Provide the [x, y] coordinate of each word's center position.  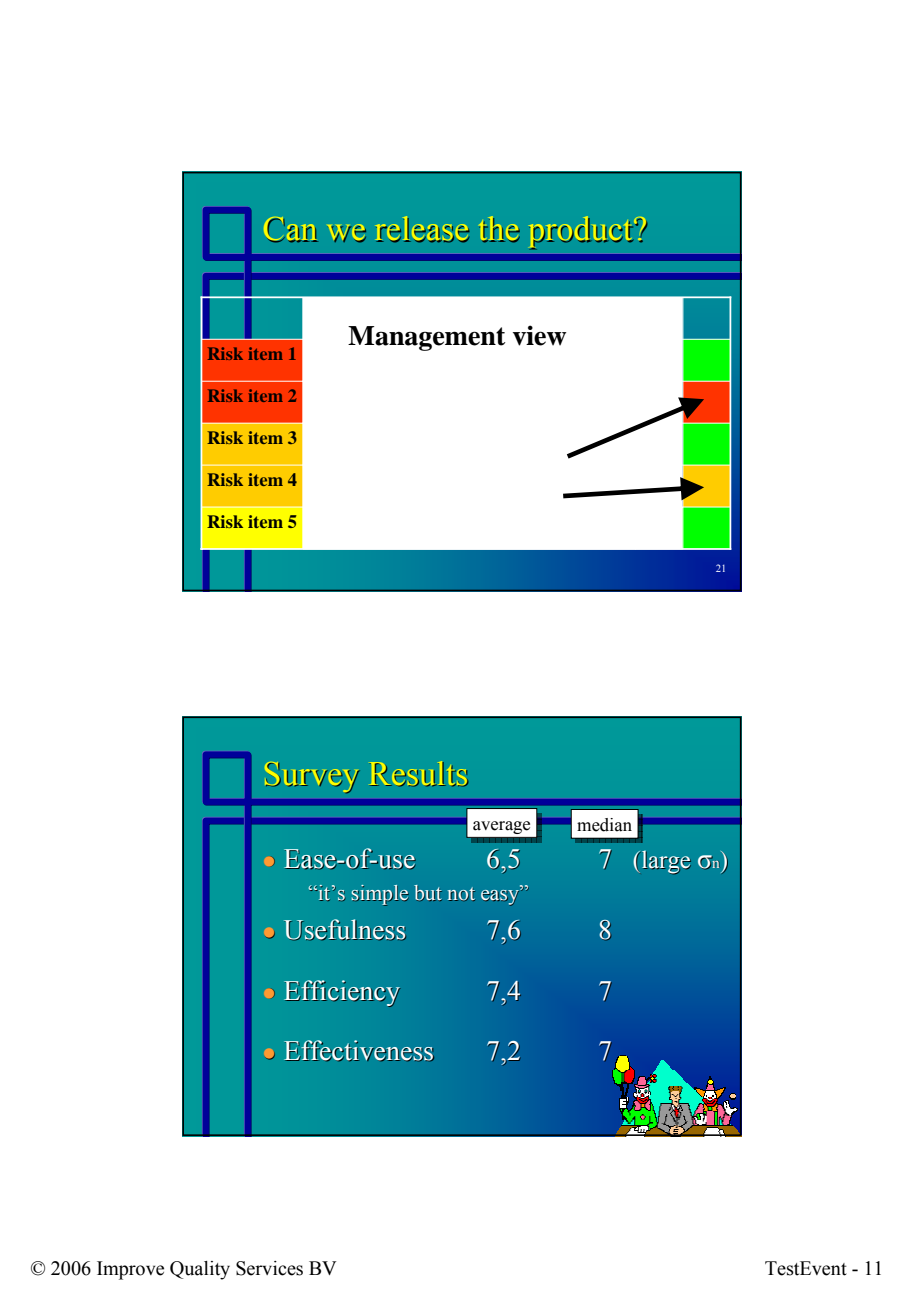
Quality [200, 1270]
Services [269, 1268]
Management [427, 338]
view [540, 335]
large [666, 862]
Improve [130, 1270]
